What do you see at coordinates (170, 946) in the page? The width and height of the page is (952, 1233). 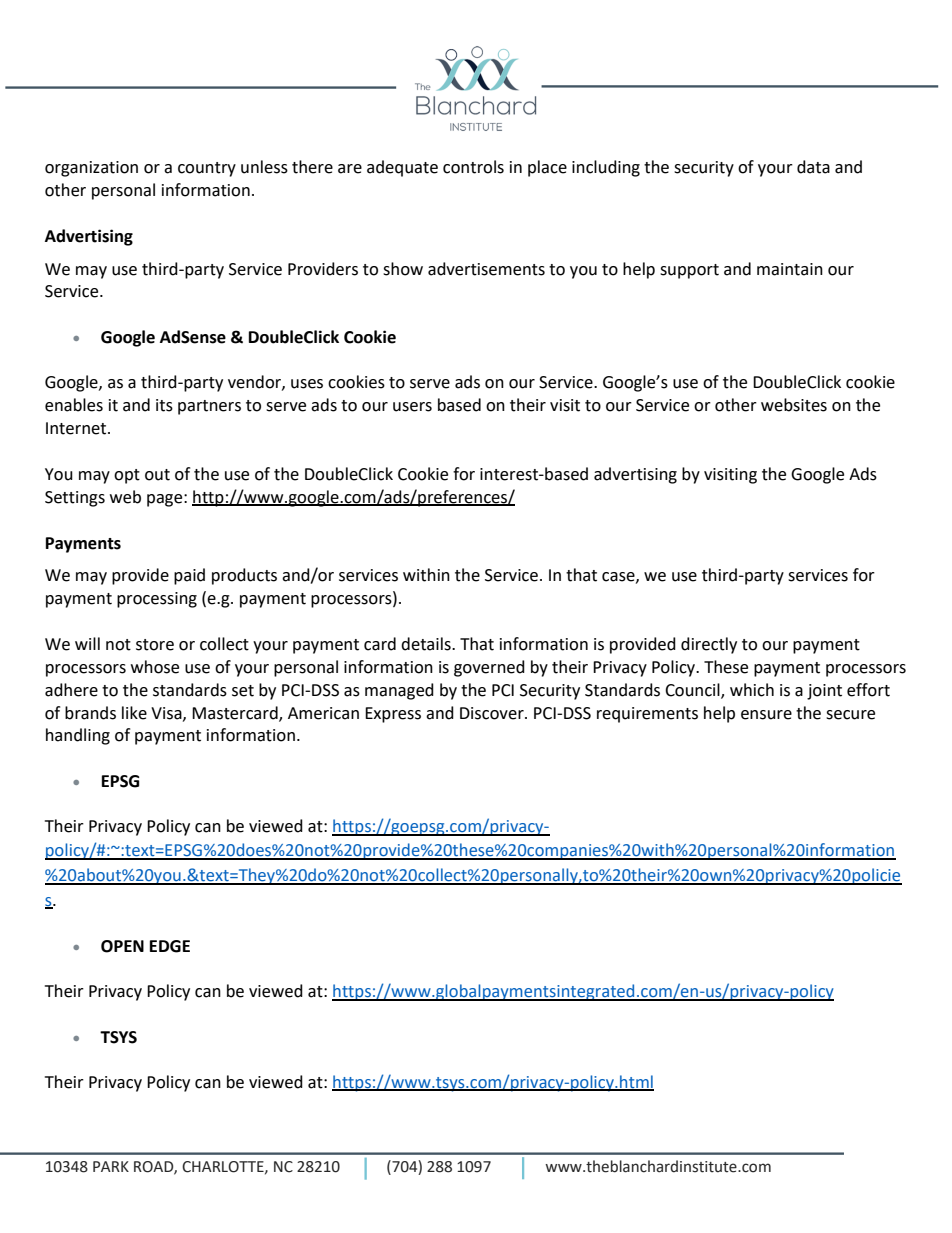 I see `EDGE` at bounding box center [170, 946].
